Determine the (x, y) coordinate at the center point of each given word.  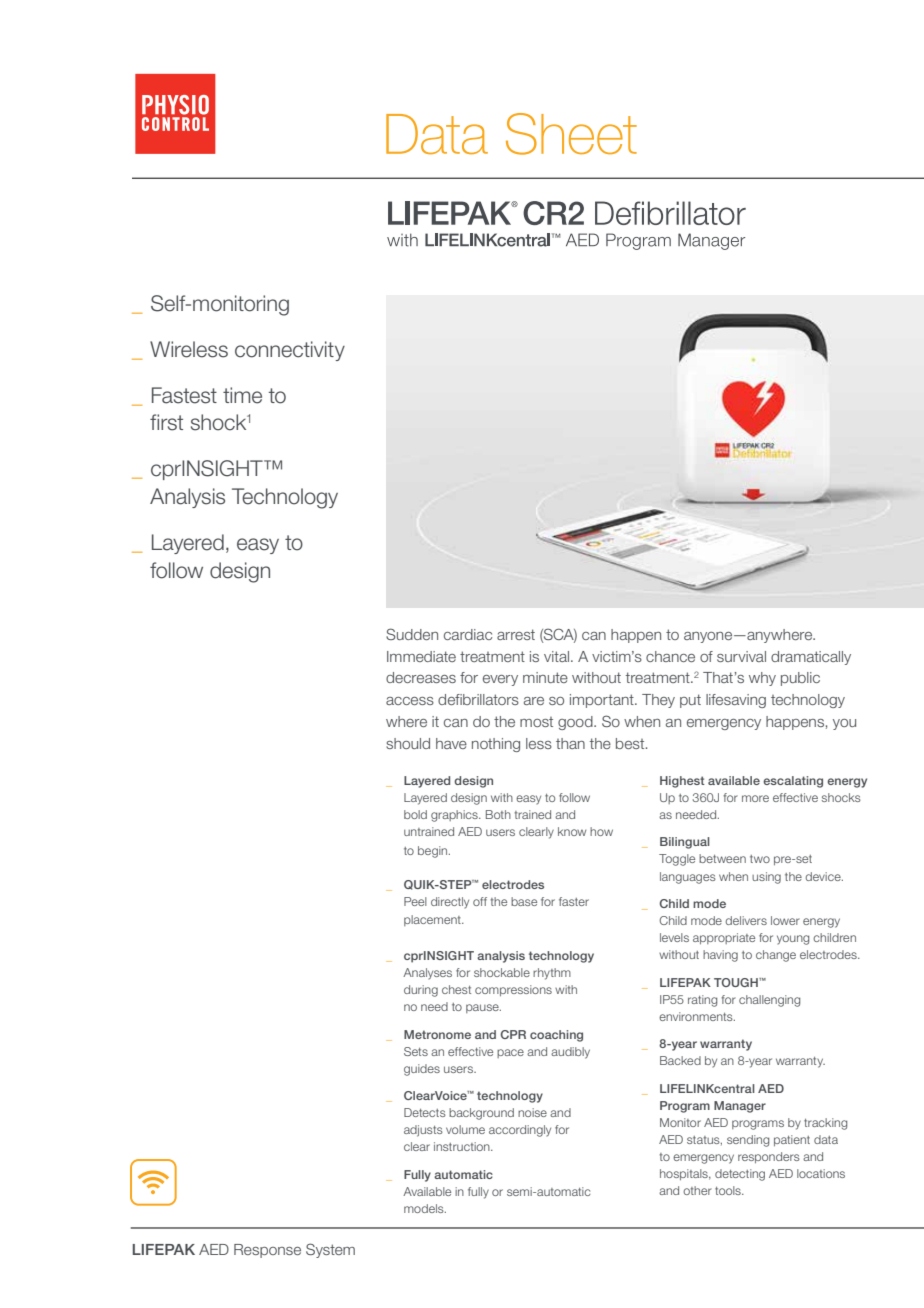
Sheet (571, 134)
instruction (463, 1146)
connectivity (290, 351)
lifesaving (736, 701)
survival (741, 656)
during (421, 991)
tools (729, 1190)
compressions (513, 990)
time (242, 395)
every (500, 680)
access (410, 701)
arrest (516, 634)
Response (267, 1251)
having (720, 956)
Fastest (184, 395)
